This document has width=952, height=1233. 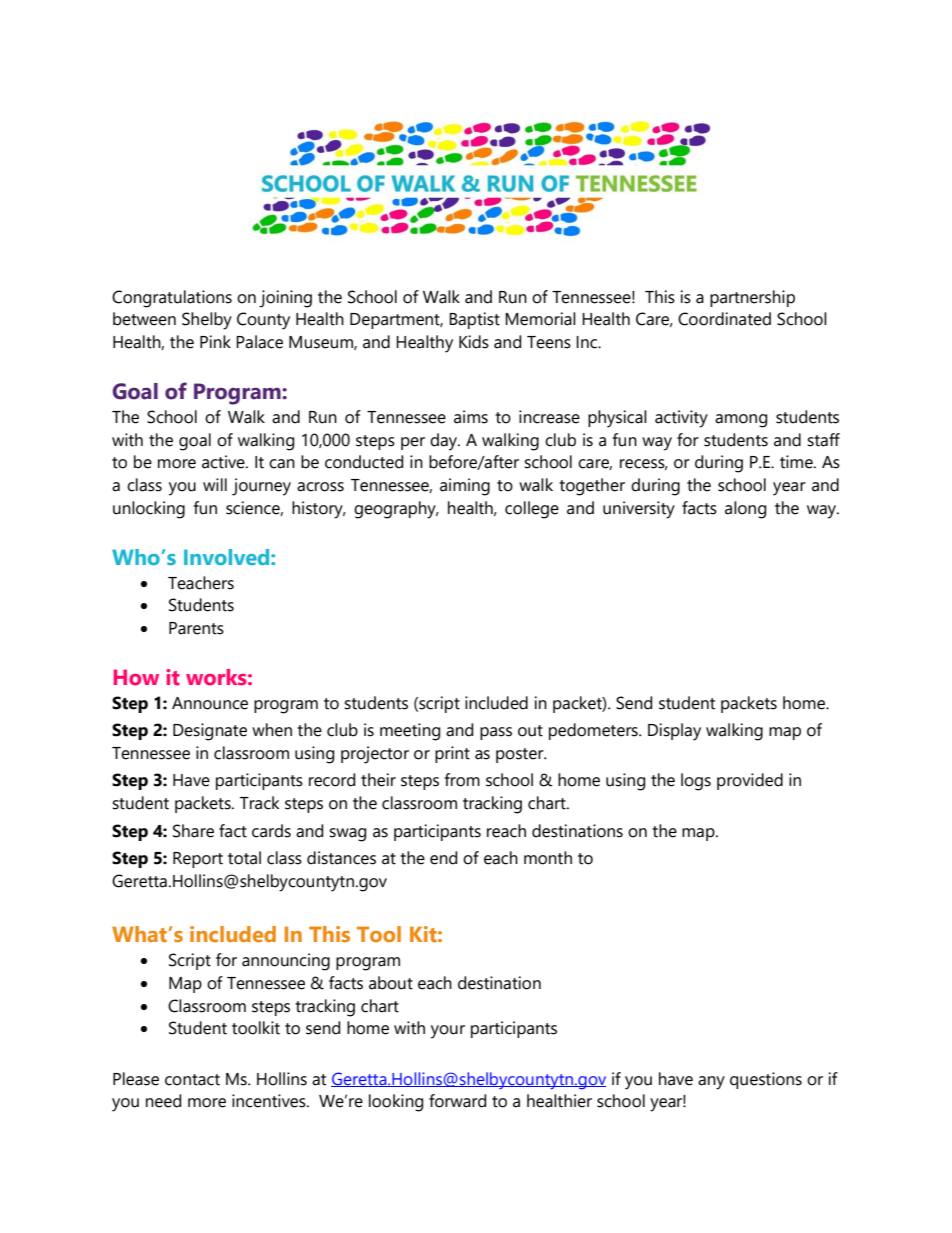 What do you see at coordinates (674, 732) in the document?
I see `Display` at bounding box center [674, 732].
